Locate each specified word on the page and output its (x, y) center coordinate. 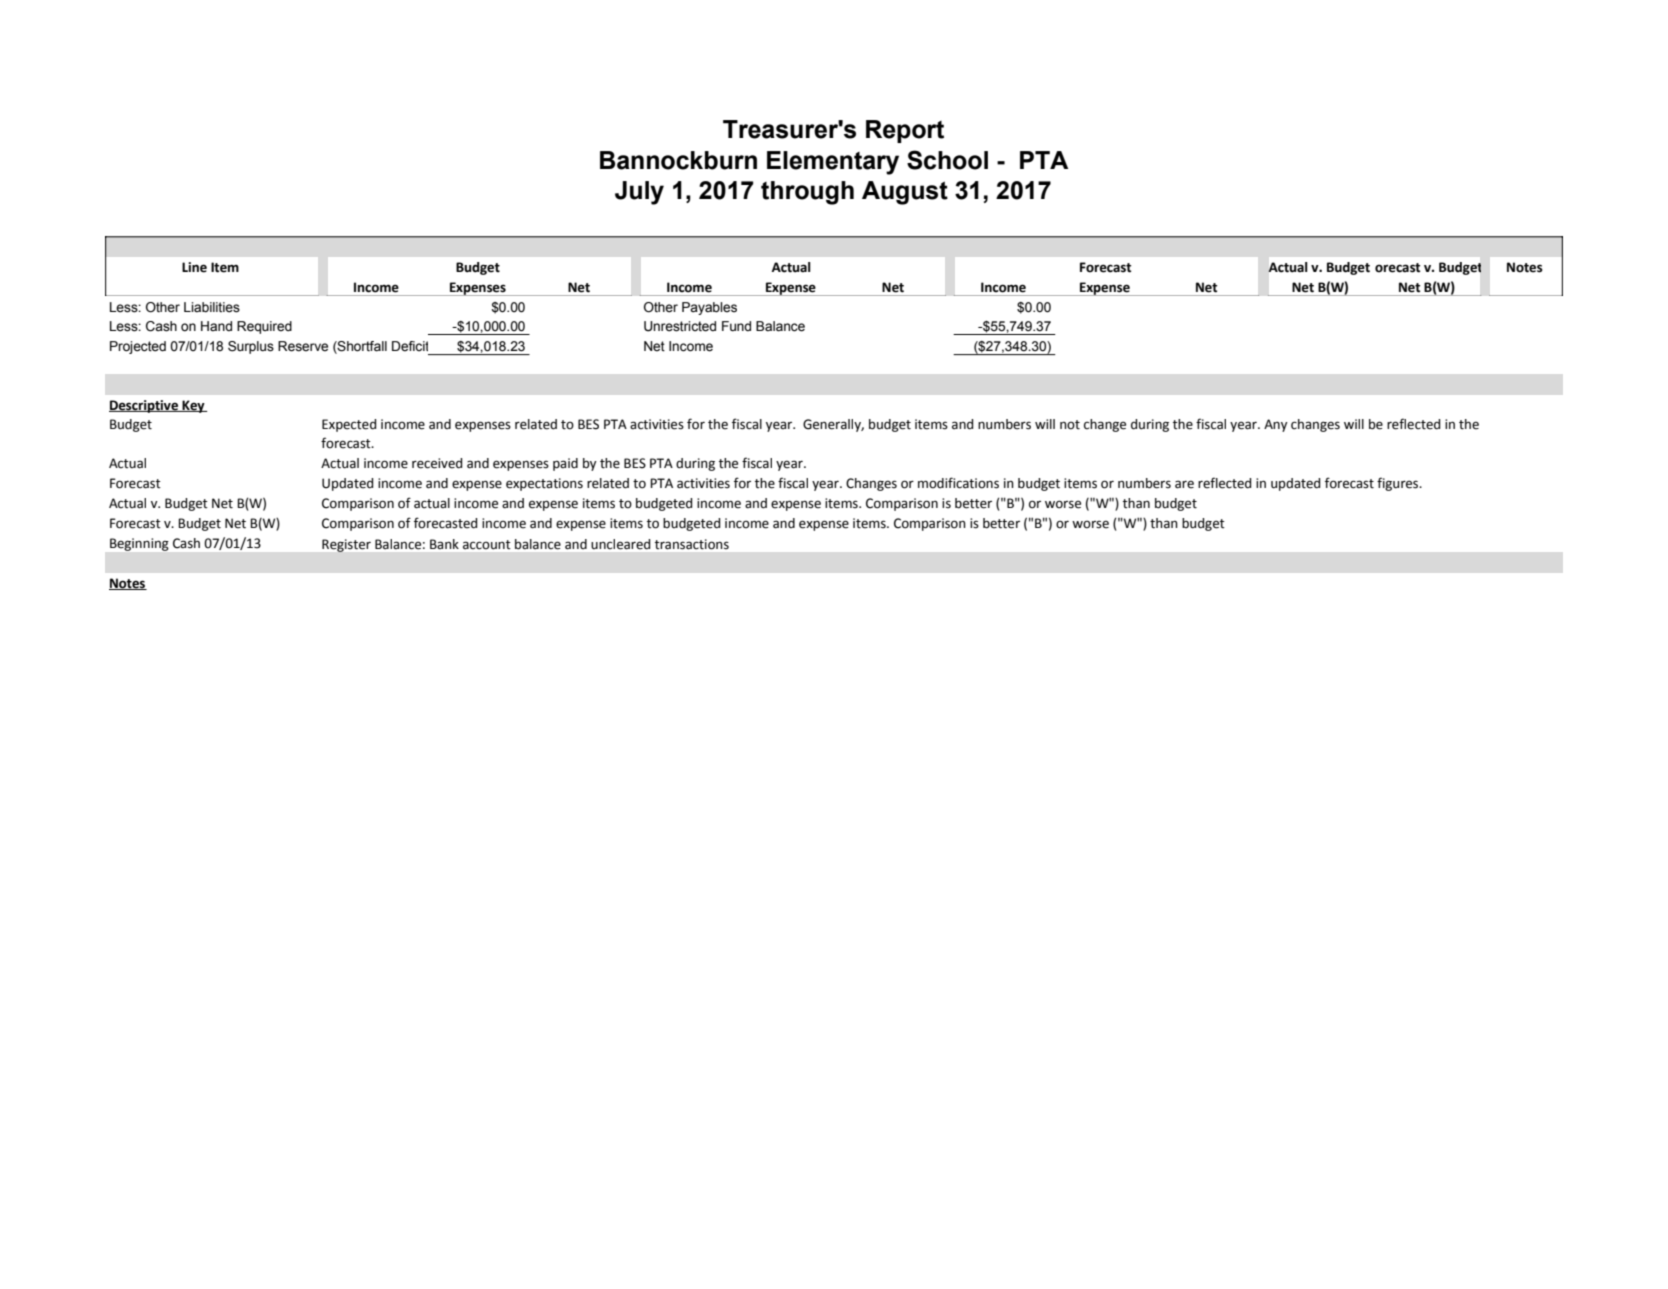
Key (193, 406)
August (905, 193)
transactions (692, 544)
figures (1399, 484)
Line (194, 267)
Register (346, 545)
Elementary (833, 163)
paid (565, 464)
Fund (736, 326)
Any (1276, 425)
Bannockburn (678, 160)
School (947, 160)
